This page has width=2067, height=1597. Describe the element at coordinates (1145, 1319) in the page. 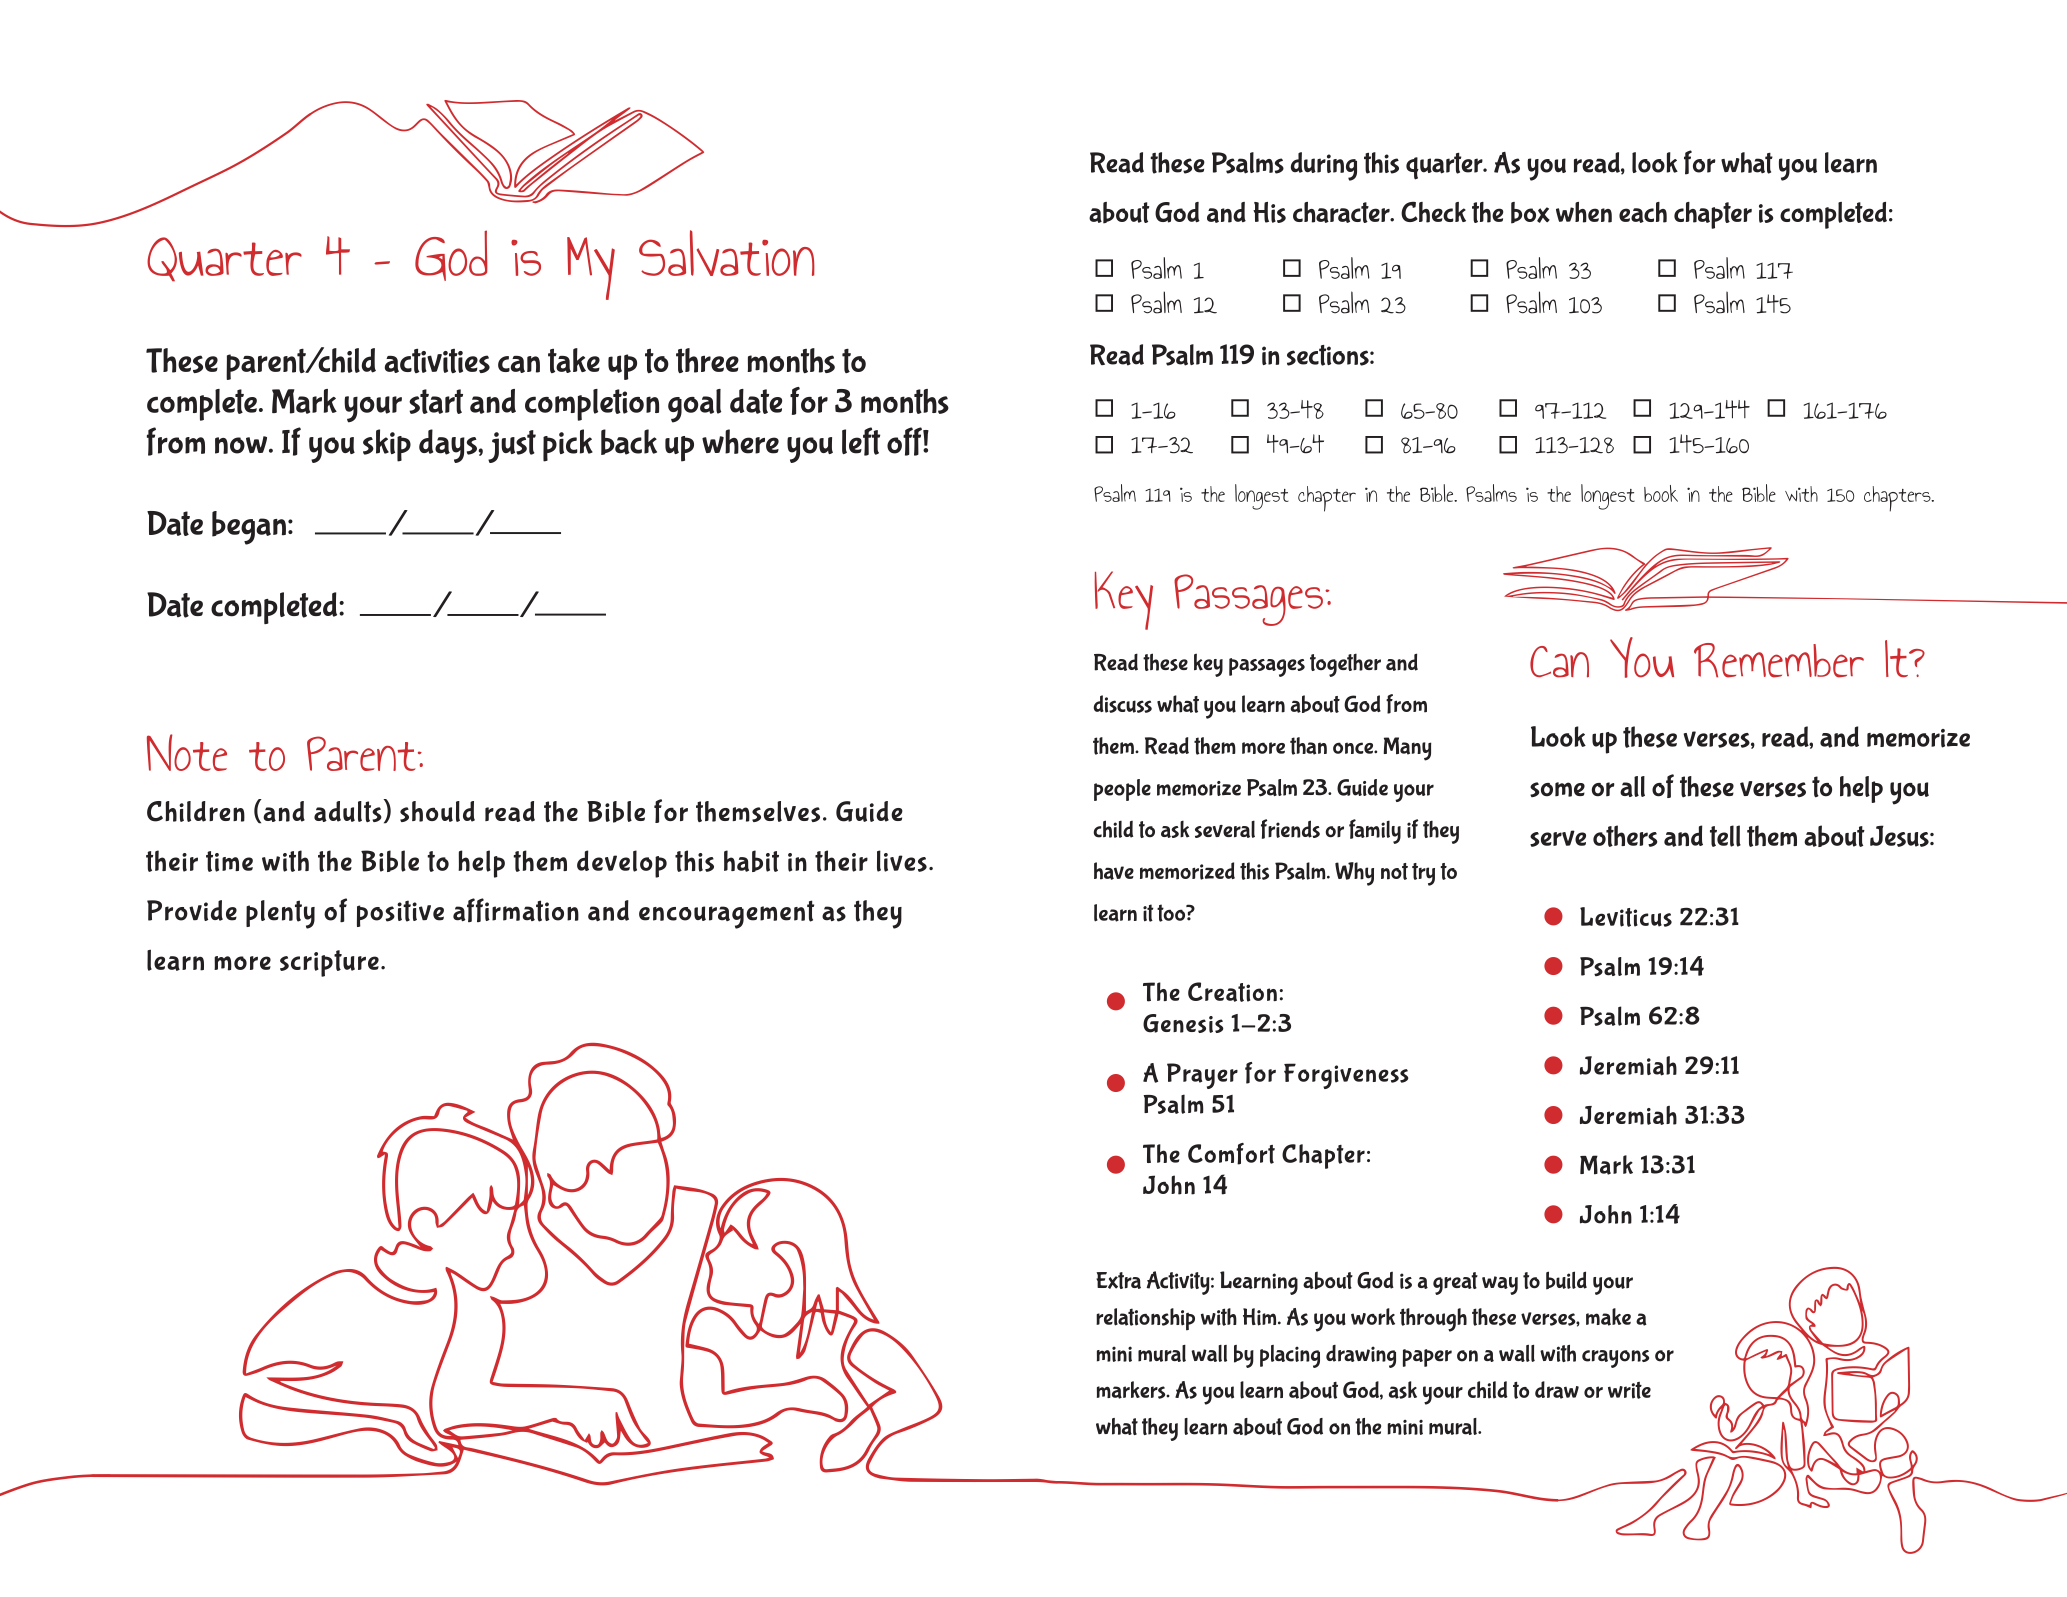

I see `relationship` at that location.
